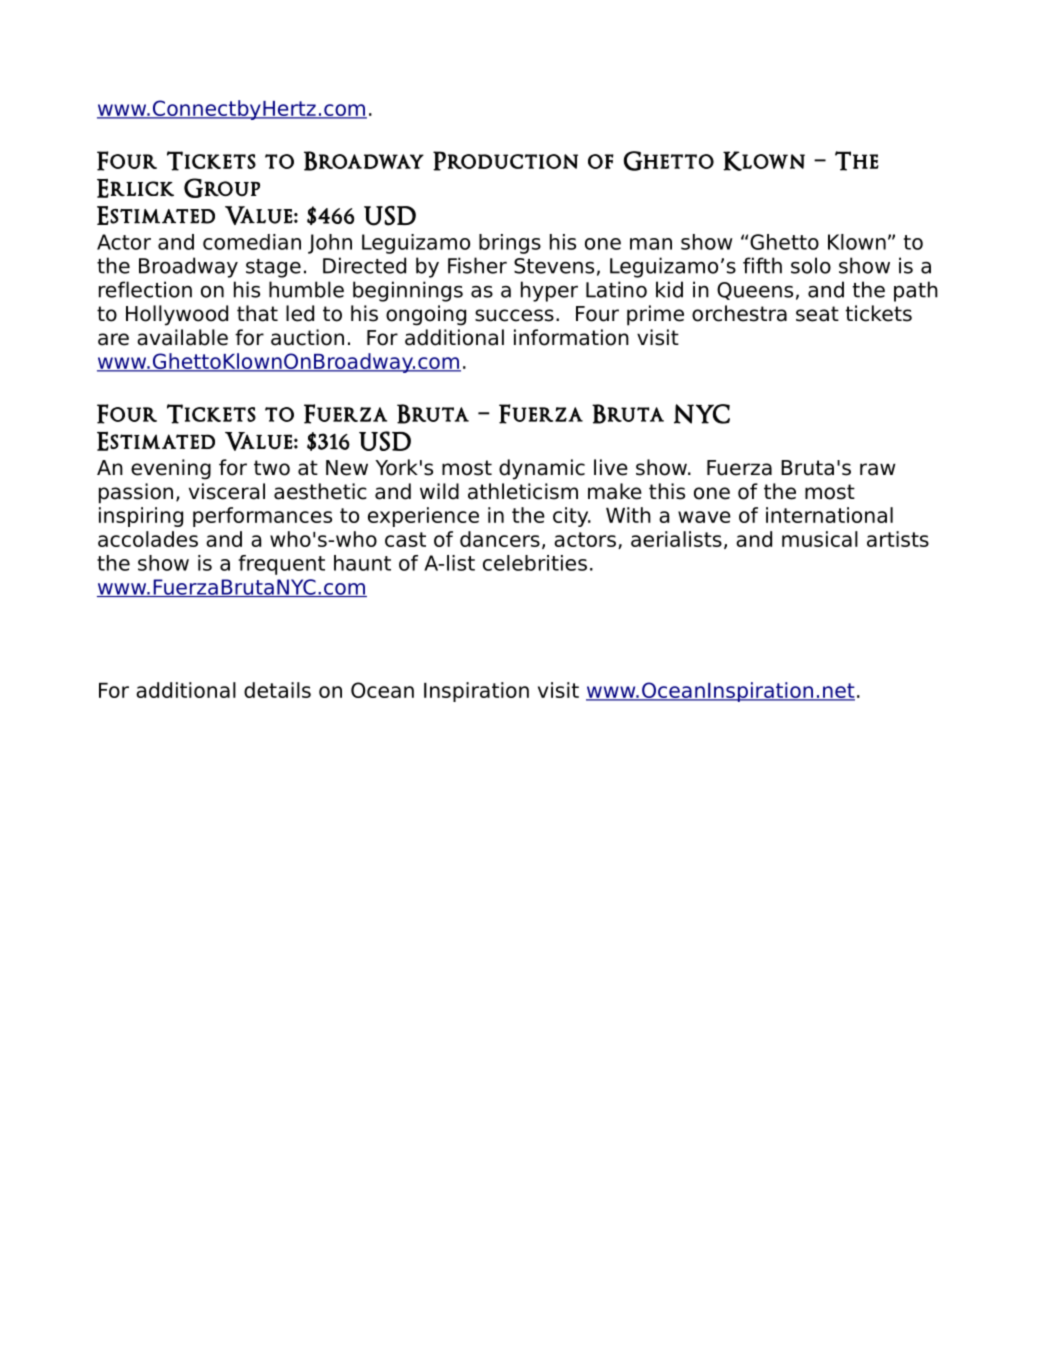 The height and width of the image is (1351, 1044). What do you see at coordinates (222, 188) in the image?
I see `Group` at bounding box center [222, 188].
